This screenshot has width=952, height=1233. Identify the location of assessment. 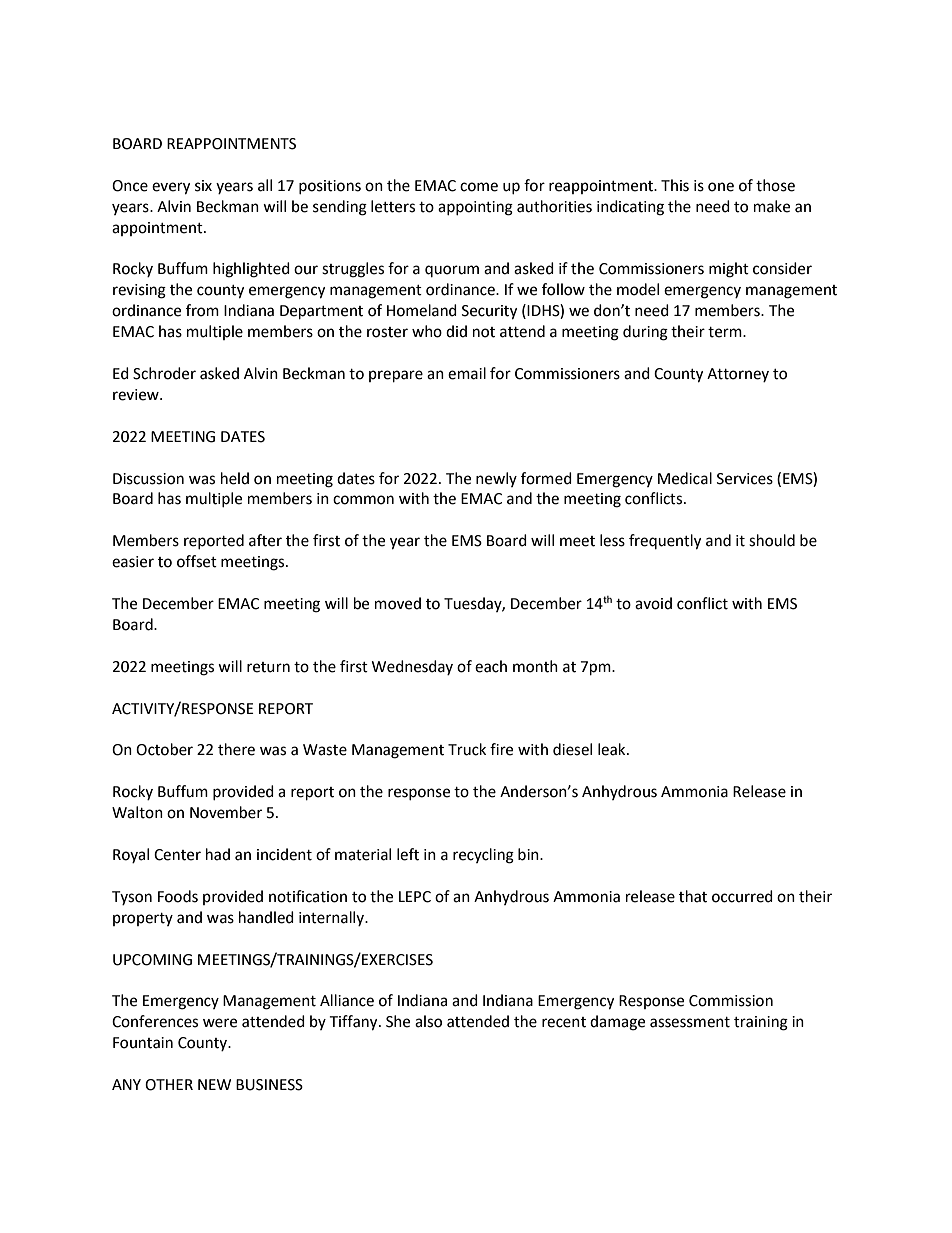
(690, 1022).
